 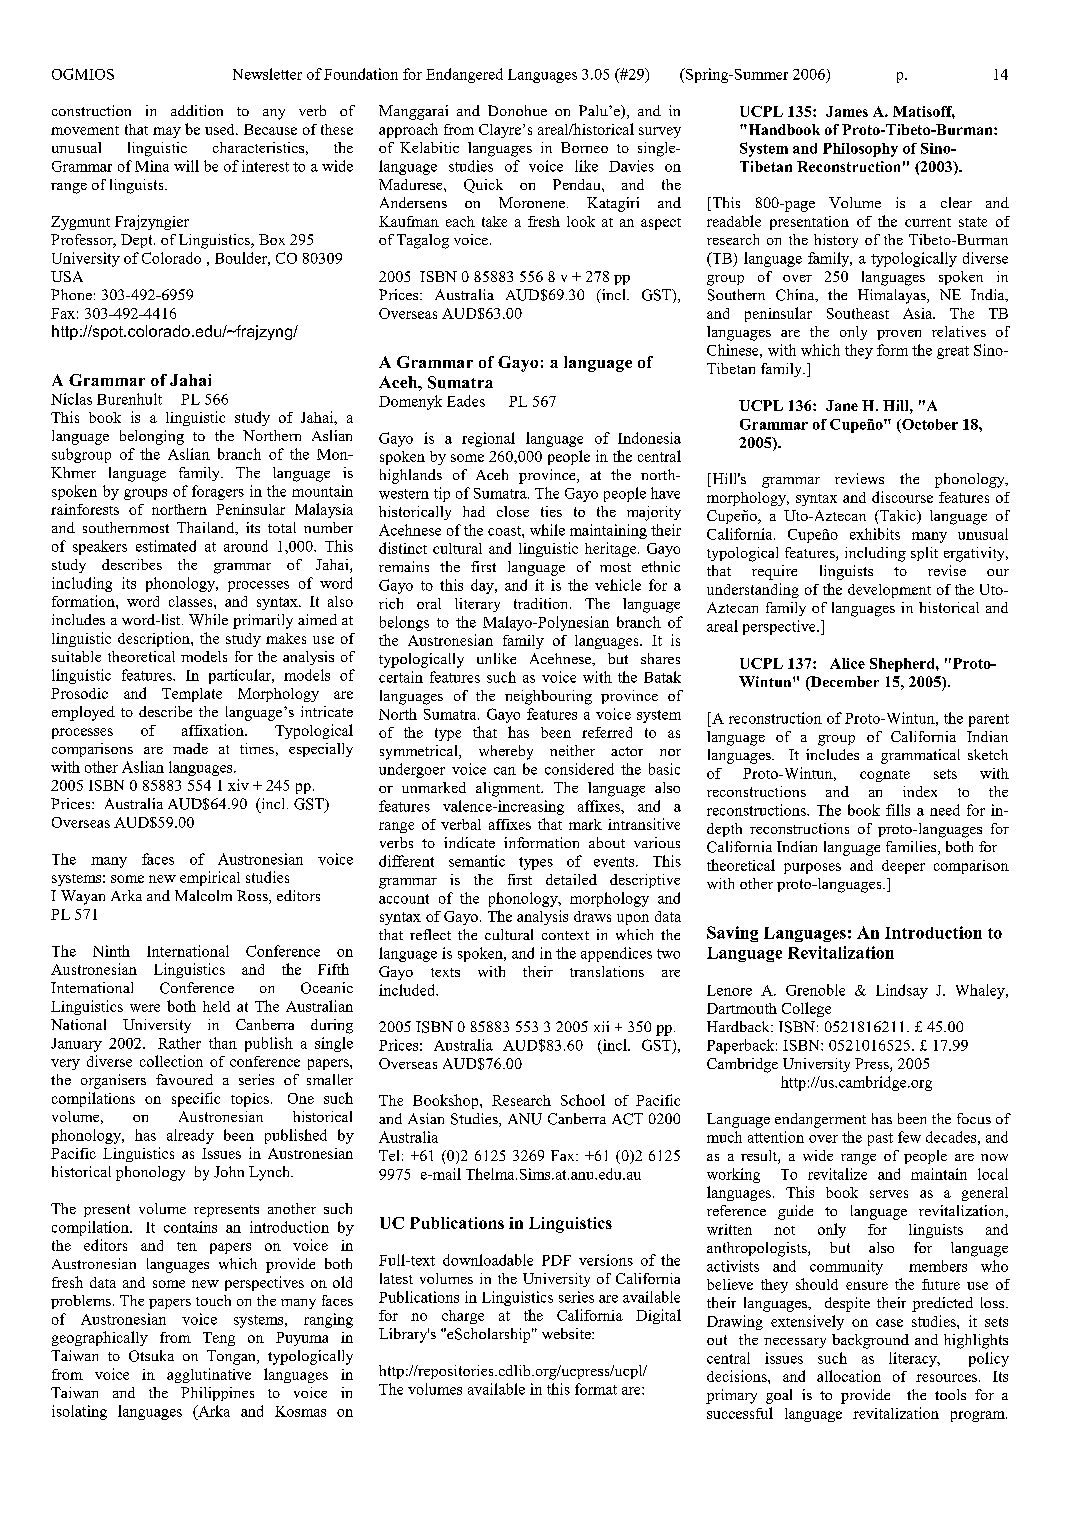 What do you see at coordinates (190, 748) in the document?
I see `made` at bounding box center [190, 748].
